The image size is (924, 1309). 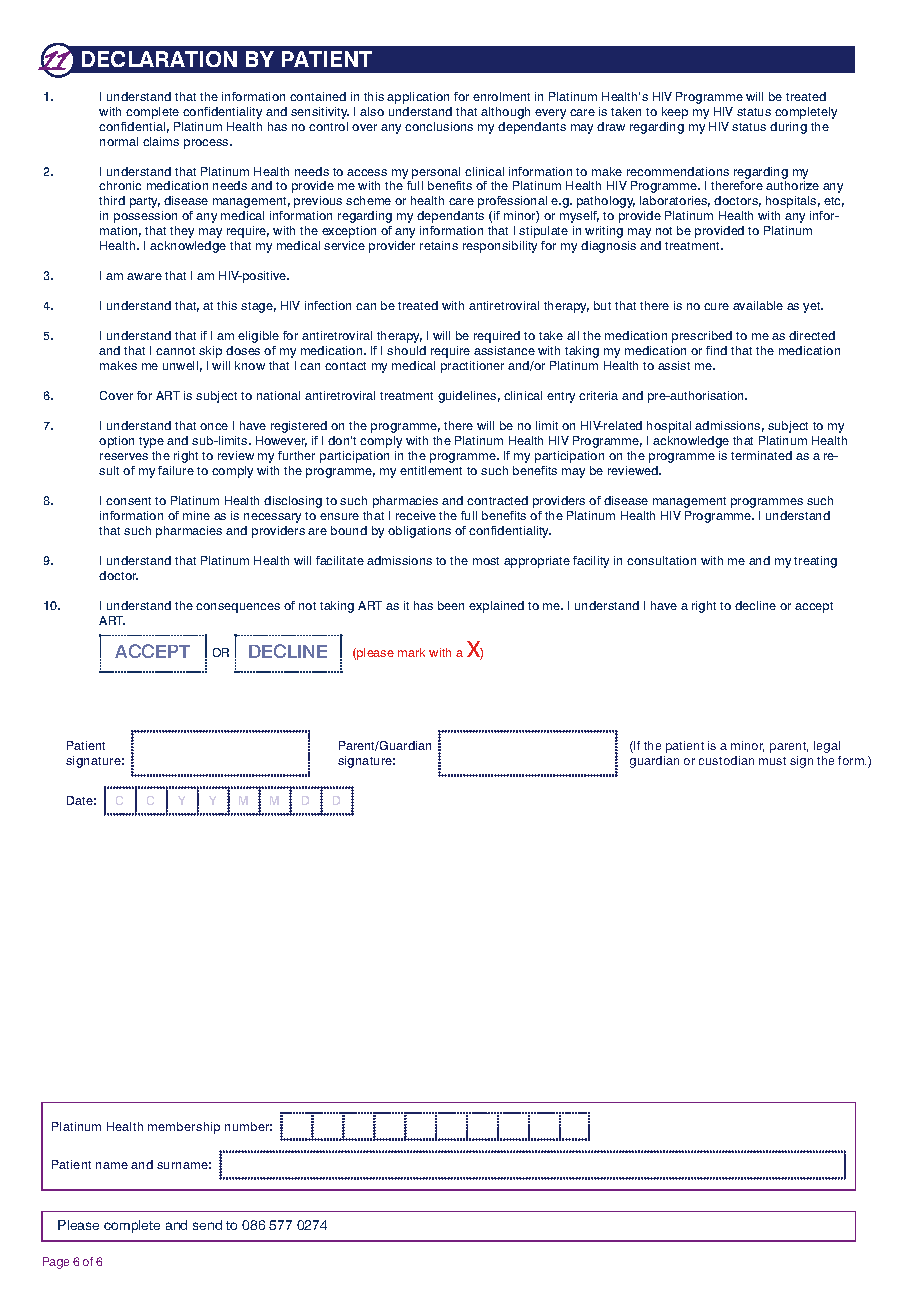 What do you see at coordinates (196, 515) in the screenshot?
I see `mine` at bounding box center [196, 515].
